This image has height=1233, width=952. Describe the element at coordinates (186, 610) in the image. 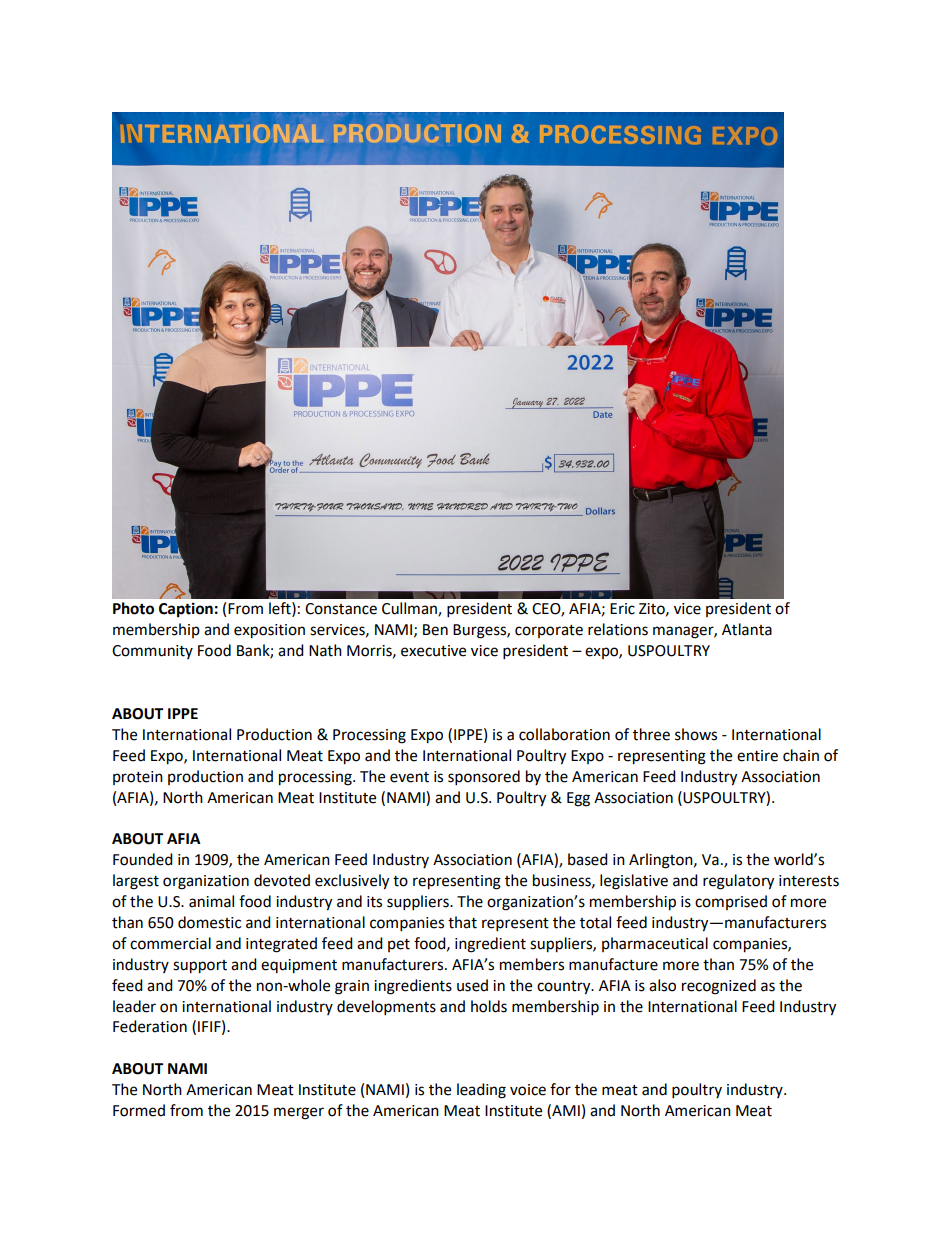

I see `Caption` at that location.
